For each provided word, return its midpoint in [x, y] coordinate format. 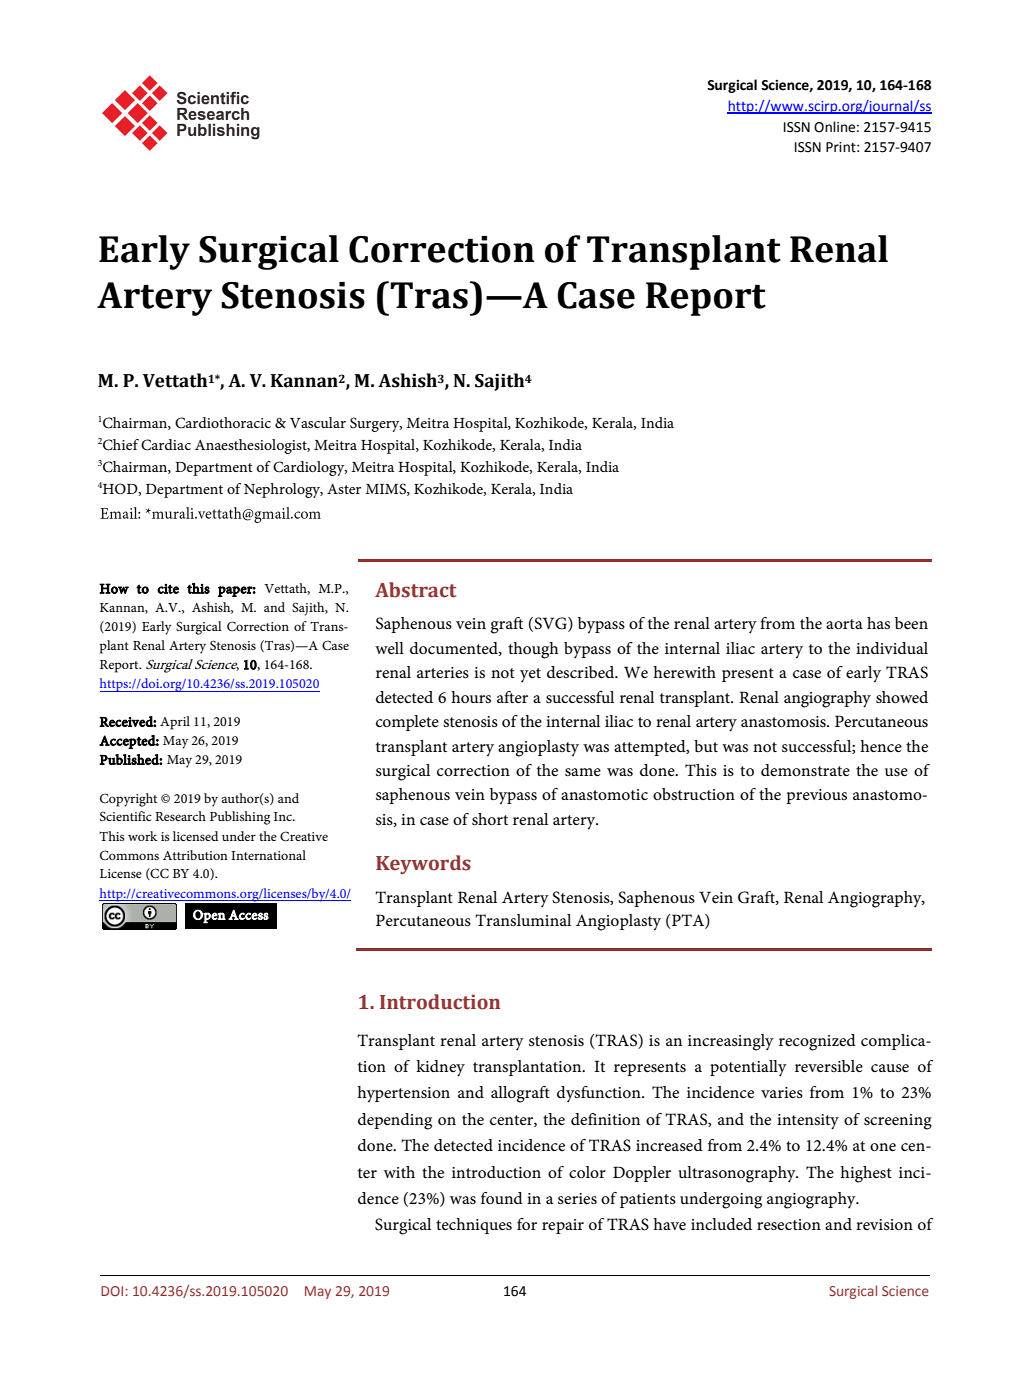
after [512, 697]
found [502, 1198]
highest [866, 1174]
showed [902, 697]
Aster [344, 489]
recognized [817, 1042]
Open [209, 916]
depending [395, 1121]
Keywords [423, 864]
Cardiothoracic [223, 423]
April [175, 723]
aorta [844, 624]
